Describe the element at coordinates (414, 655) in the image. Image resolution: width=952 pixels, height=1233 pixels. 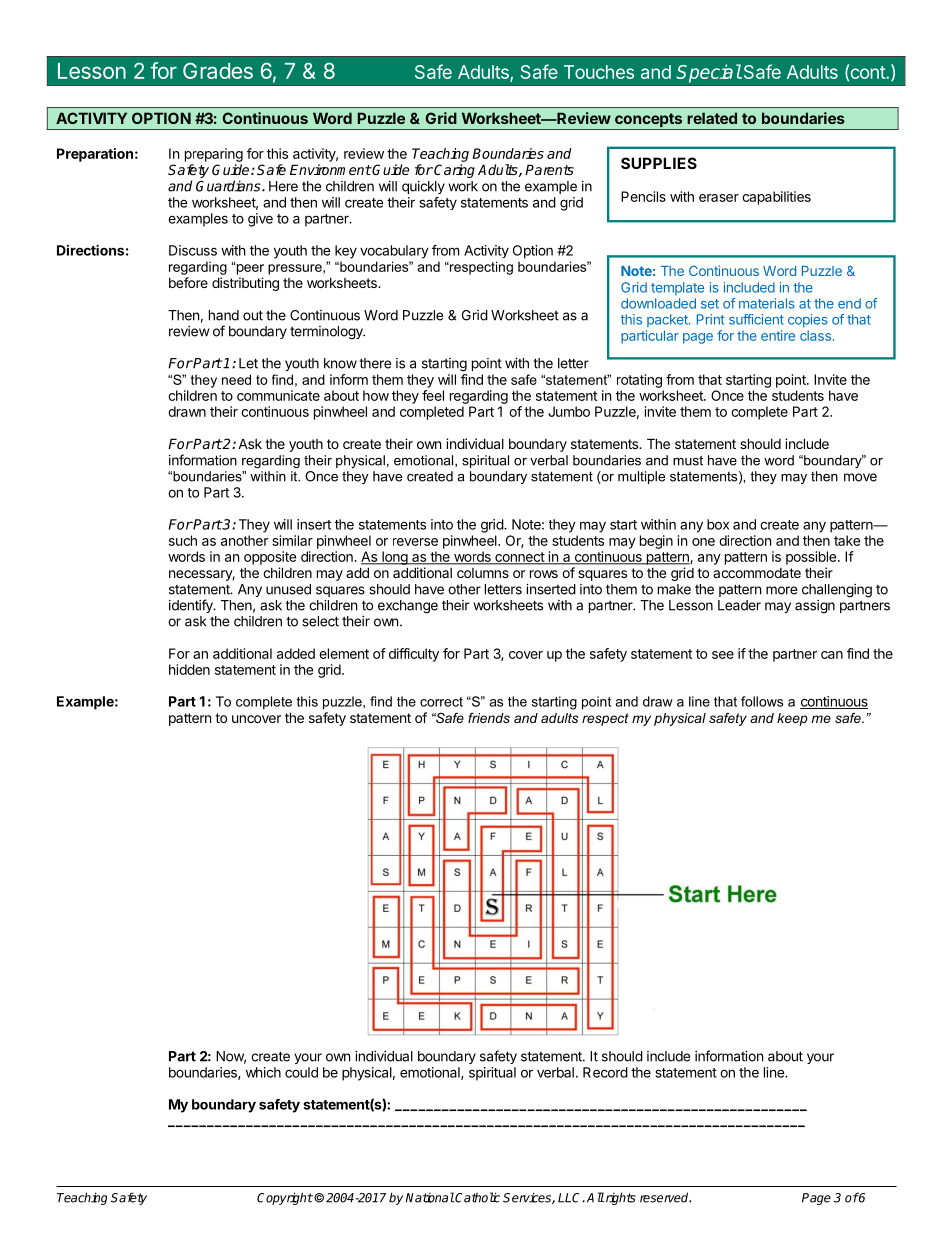
I see `difficulty` at that location.
